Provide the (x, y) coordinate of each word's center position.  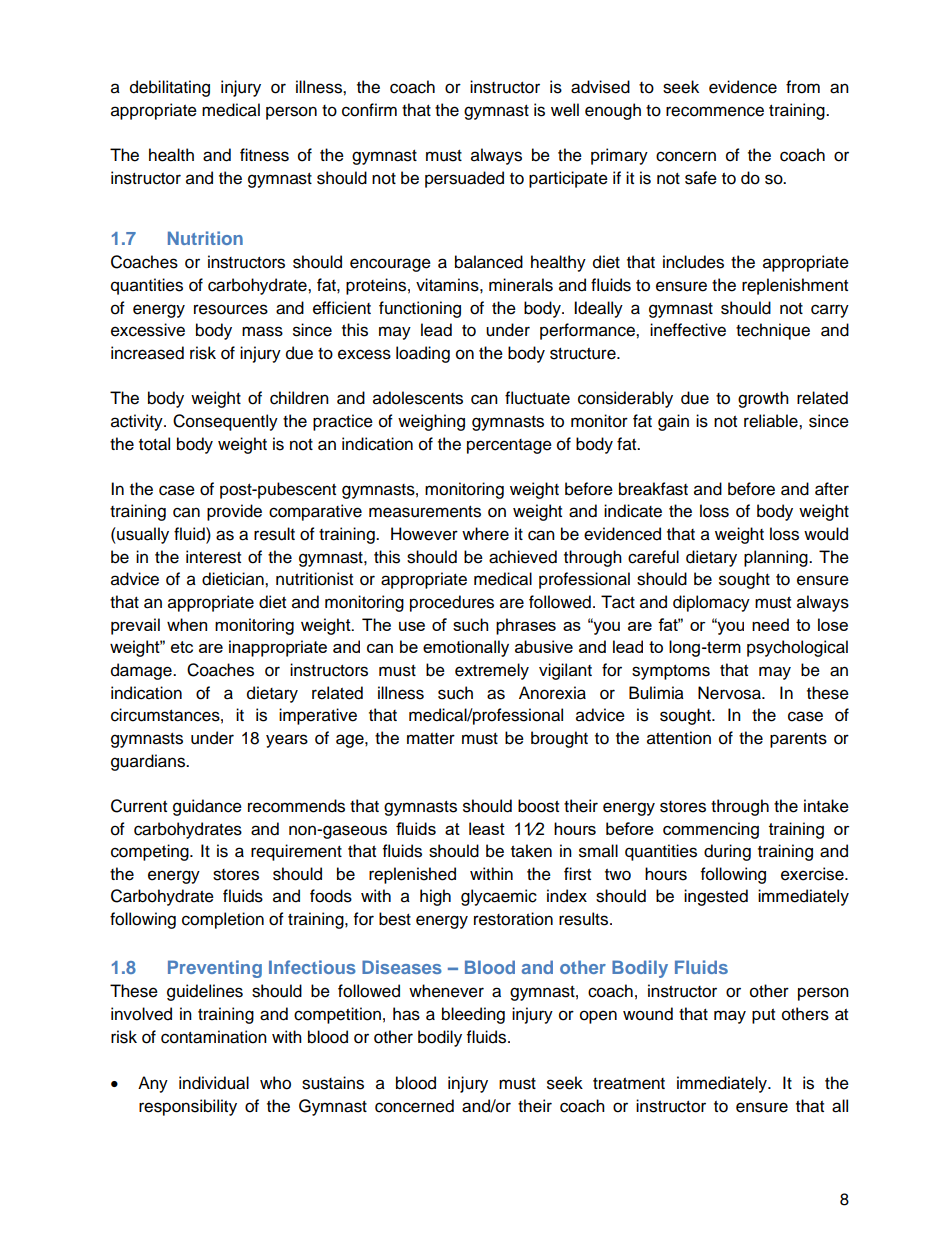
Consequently (225, 422)
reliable (772, 421)
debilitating (170, 88)
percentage (509, 446)
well (565, 110)
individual (214, 1083)
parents (798, 740)
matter (431, 739)
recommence (715, 111)
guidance (207, 807)
